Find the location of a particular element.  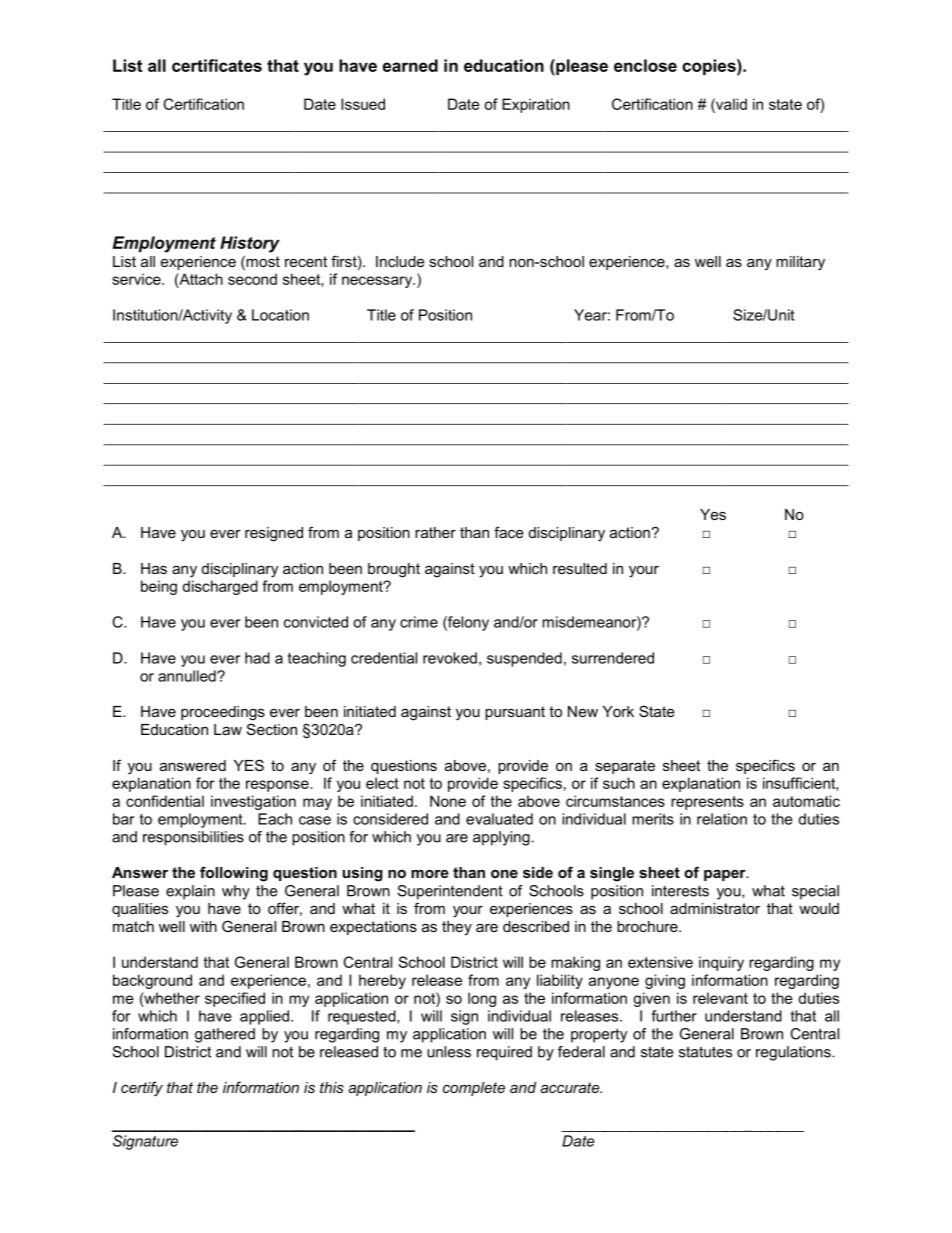

rather is located at coordinates (435, 532).
